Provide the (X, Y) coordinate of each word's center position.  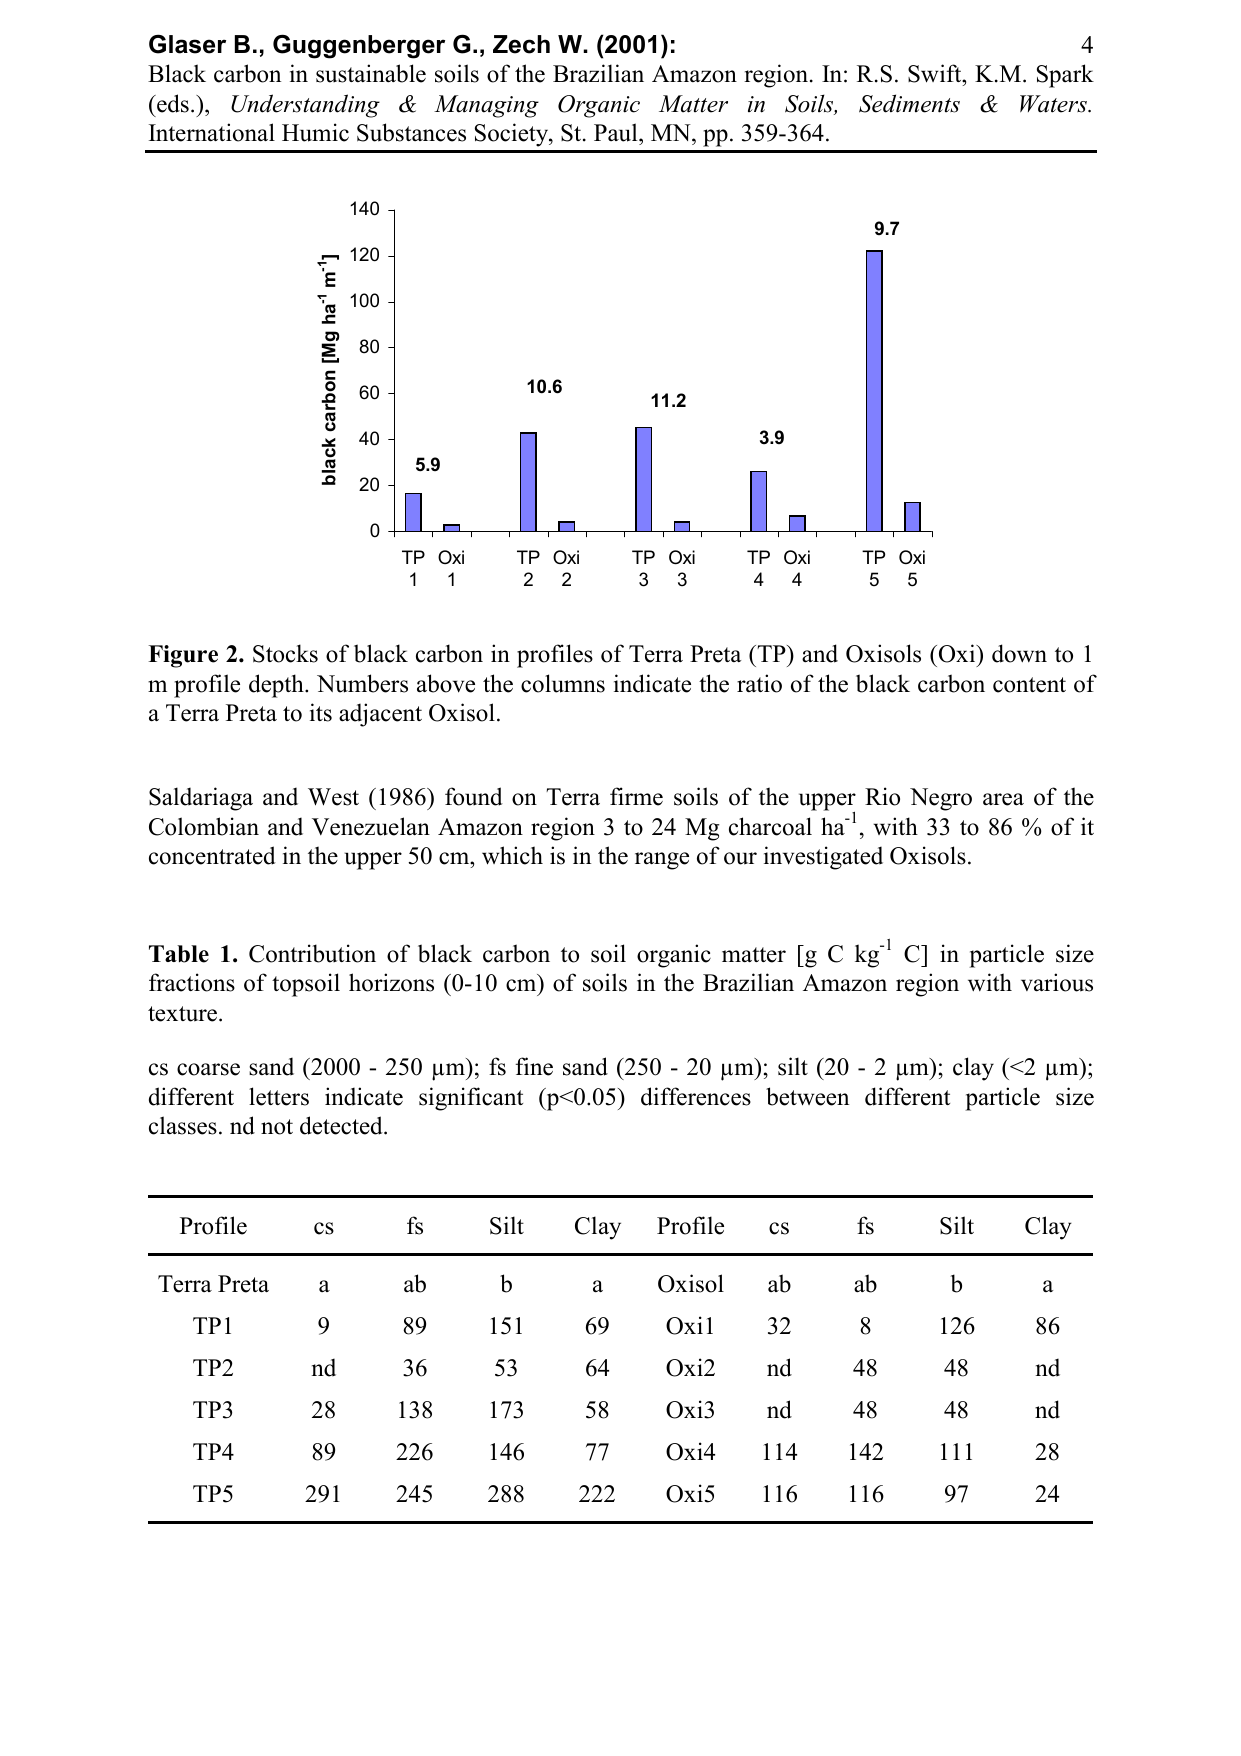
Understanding (305, 106)
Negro (941, 799)
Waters (1054, 104)
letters (279, 1096)
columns (563, 683)
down (1019, 653)
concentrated (212, 855)
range (662, 861)
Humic (315, 132)
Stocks (285, 653)
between (807, 1096)
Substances (411, 132)
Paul (617, 132)
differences (696, 1096)
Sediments (909, 103)
